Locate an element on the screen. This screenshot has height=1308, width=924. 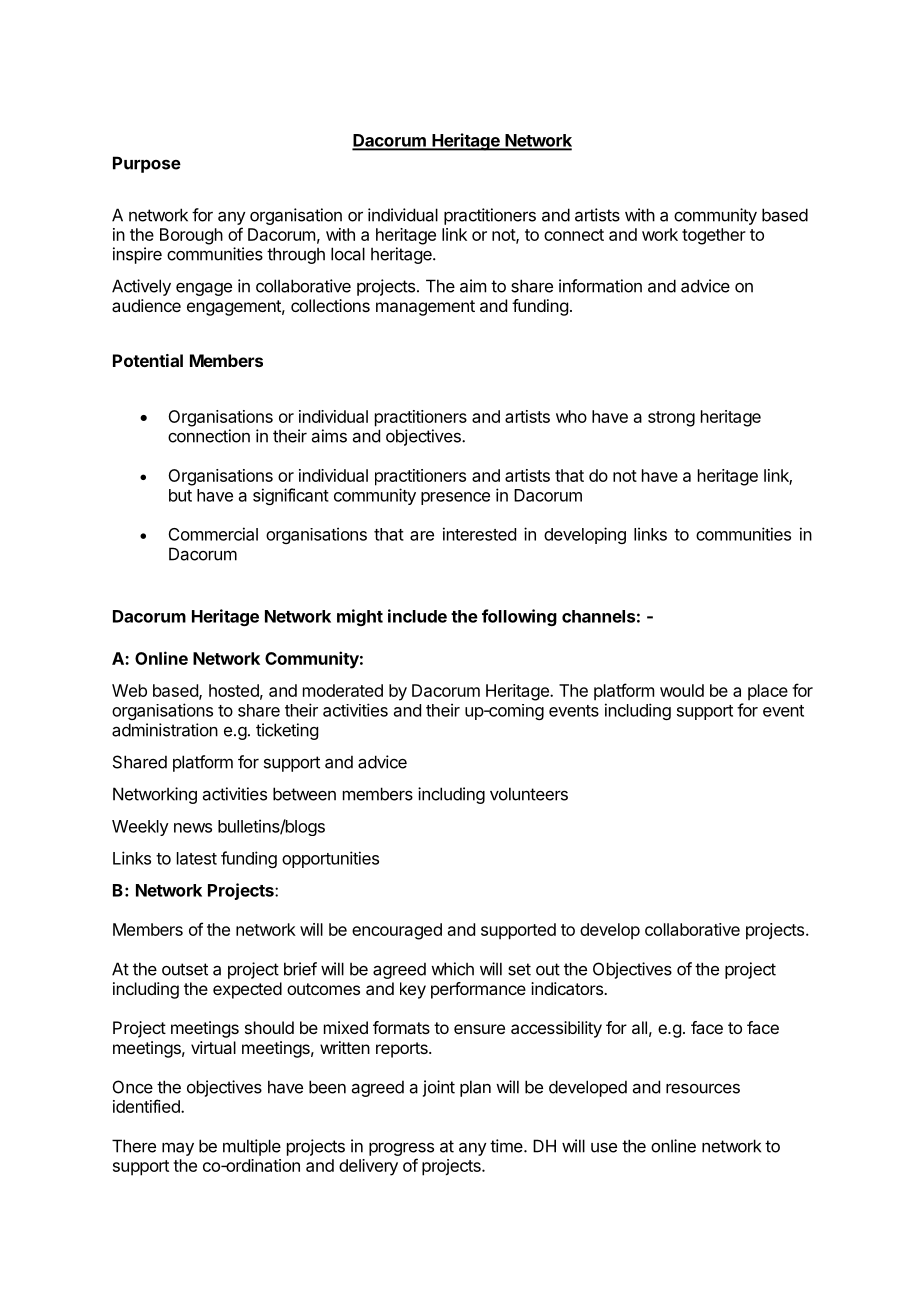
together is located at coordinates (714, 236).
